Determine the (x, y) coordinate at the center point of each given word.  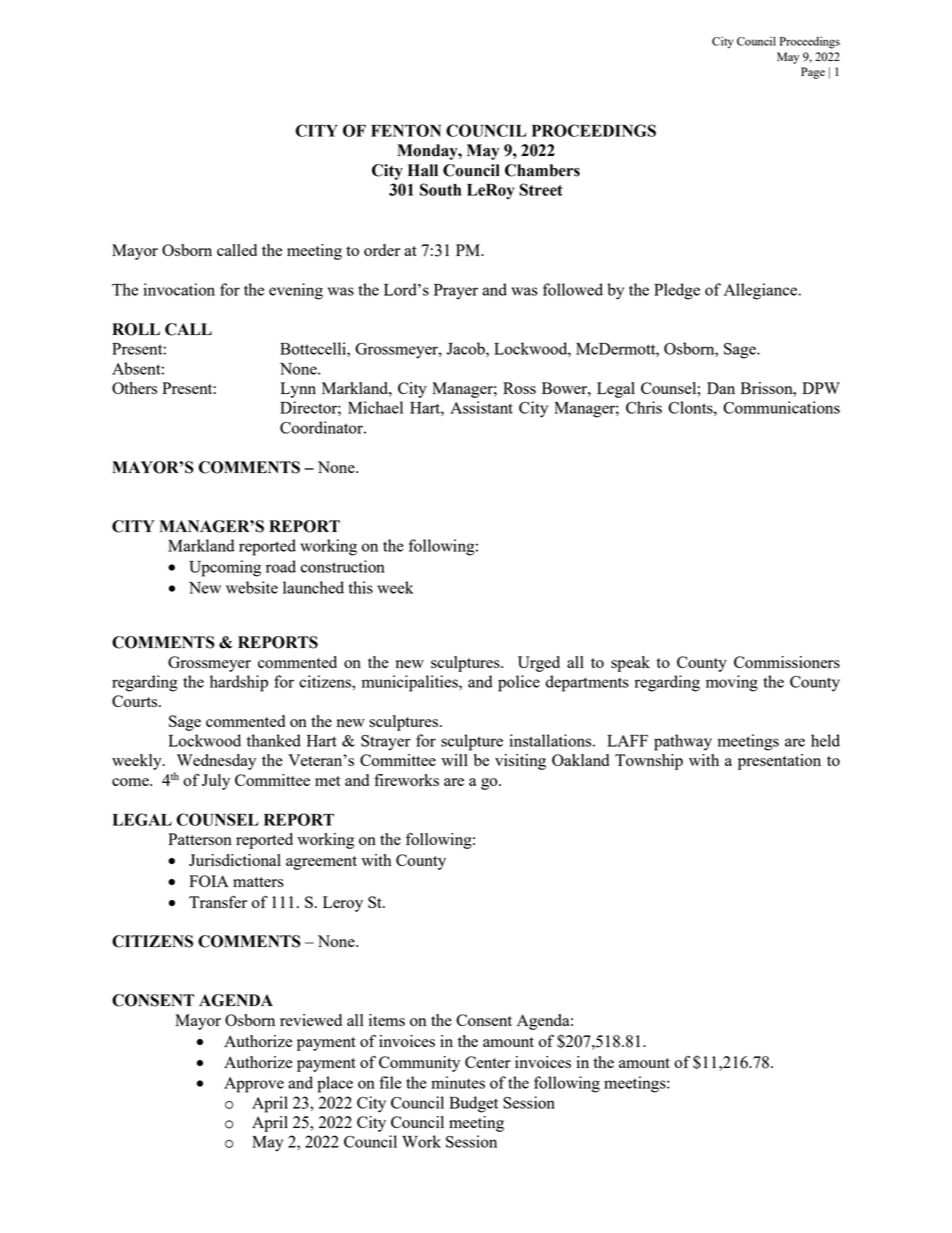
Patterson (200, 839)
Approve (254, 1085)
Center (488, 1062)
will (454, 760)
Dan (721, 388)
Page (813, 73)
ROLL (136, 329)
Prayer (456, 292)
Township (649, 762)
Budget (473, 1104)
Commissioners (787, 662)
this (361, 587)
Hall (423, 170)
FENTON (406, 130)
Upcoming (225, 568)
